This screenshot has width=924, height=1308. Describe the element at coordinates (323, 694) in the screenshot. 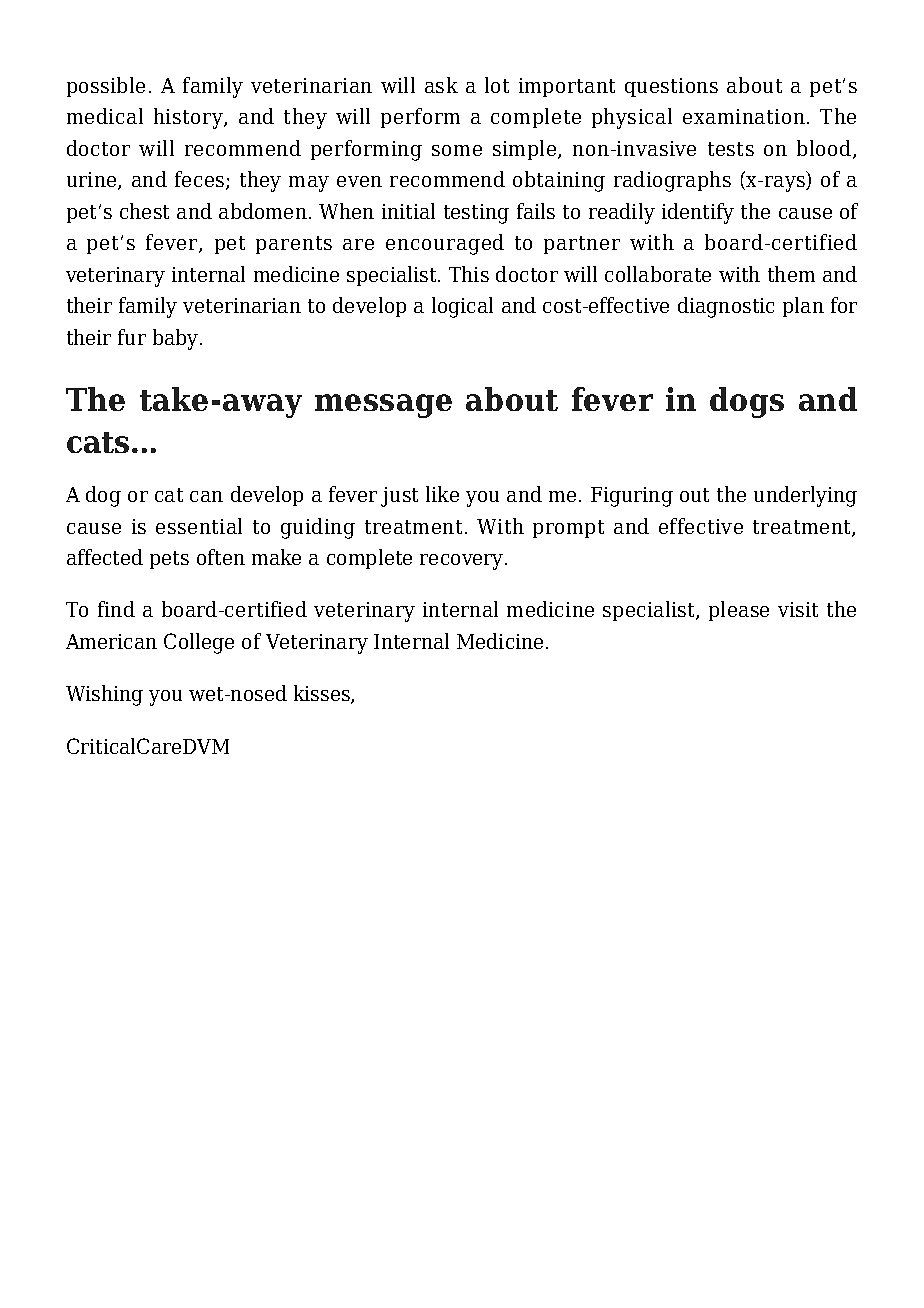

I see `kisses` at that location.
